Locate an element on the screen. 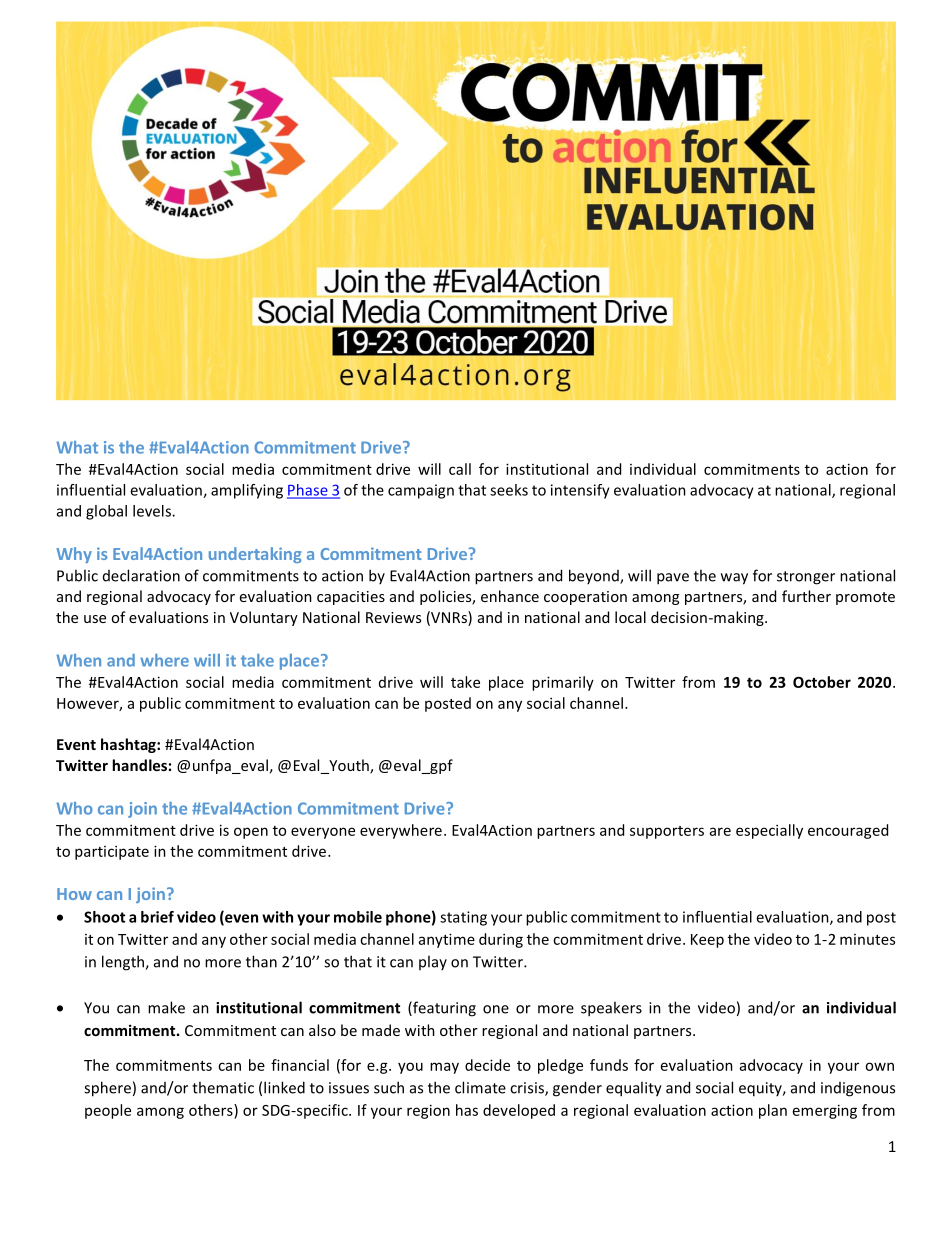 The width and height of the screenshot is (952, 1233). thematic is located at coordinates (223, 1087).
